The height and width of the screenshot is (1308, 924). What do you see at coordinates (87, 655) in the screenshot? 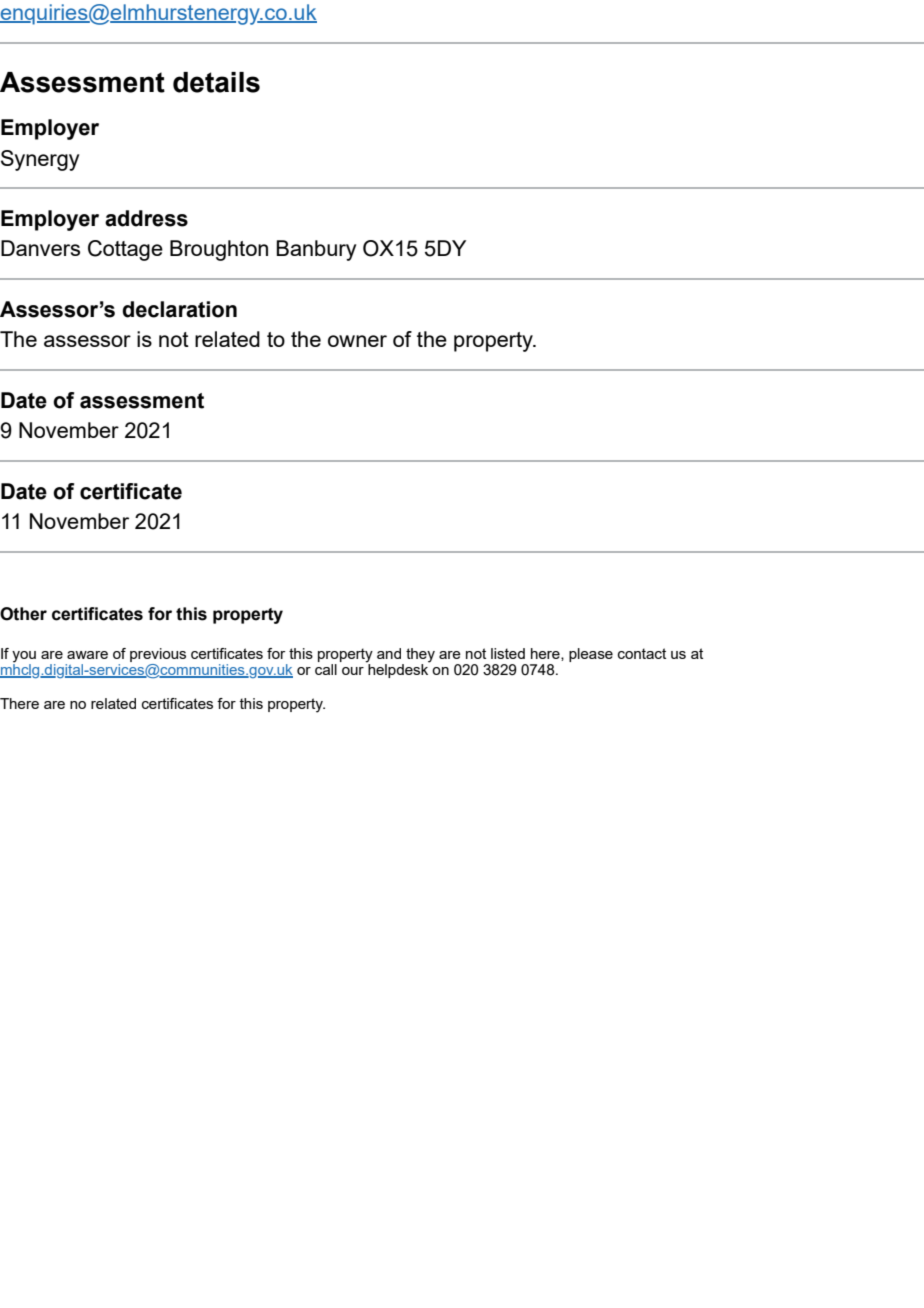
I see `aware` at bounding box center [87, 655].
